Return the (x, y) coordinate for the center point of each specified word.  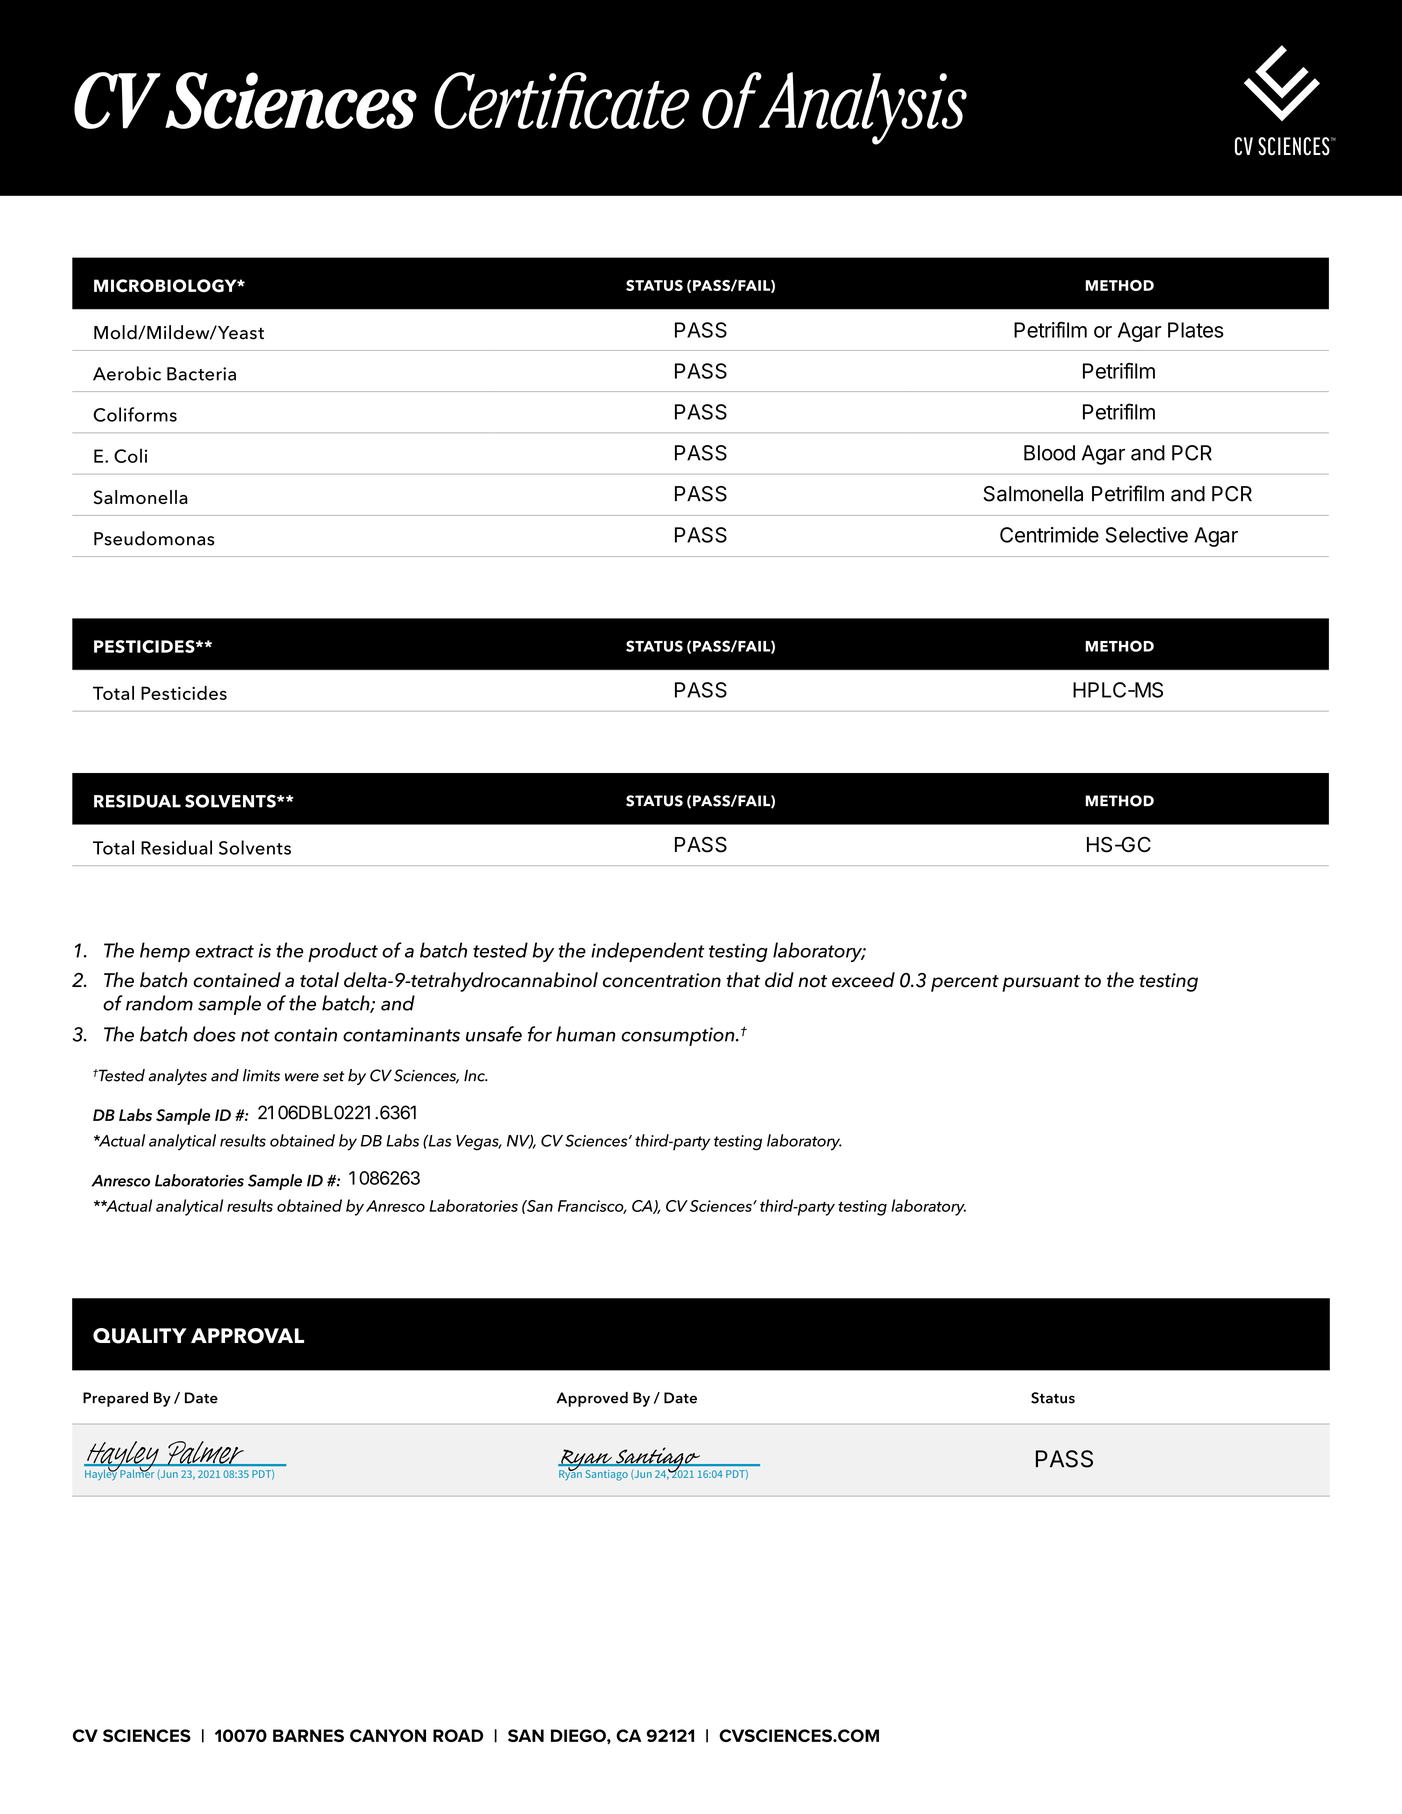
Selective (1147, 535)
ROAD (458, 1735)
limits (261, 1075)
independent (648, 952)
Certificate (561, 100)
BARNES (308, 1735)
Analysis (862, 108)
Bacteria (201, 374)
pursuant (1041, 983)
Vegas (478, 1143)
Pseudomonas (154, 538)
